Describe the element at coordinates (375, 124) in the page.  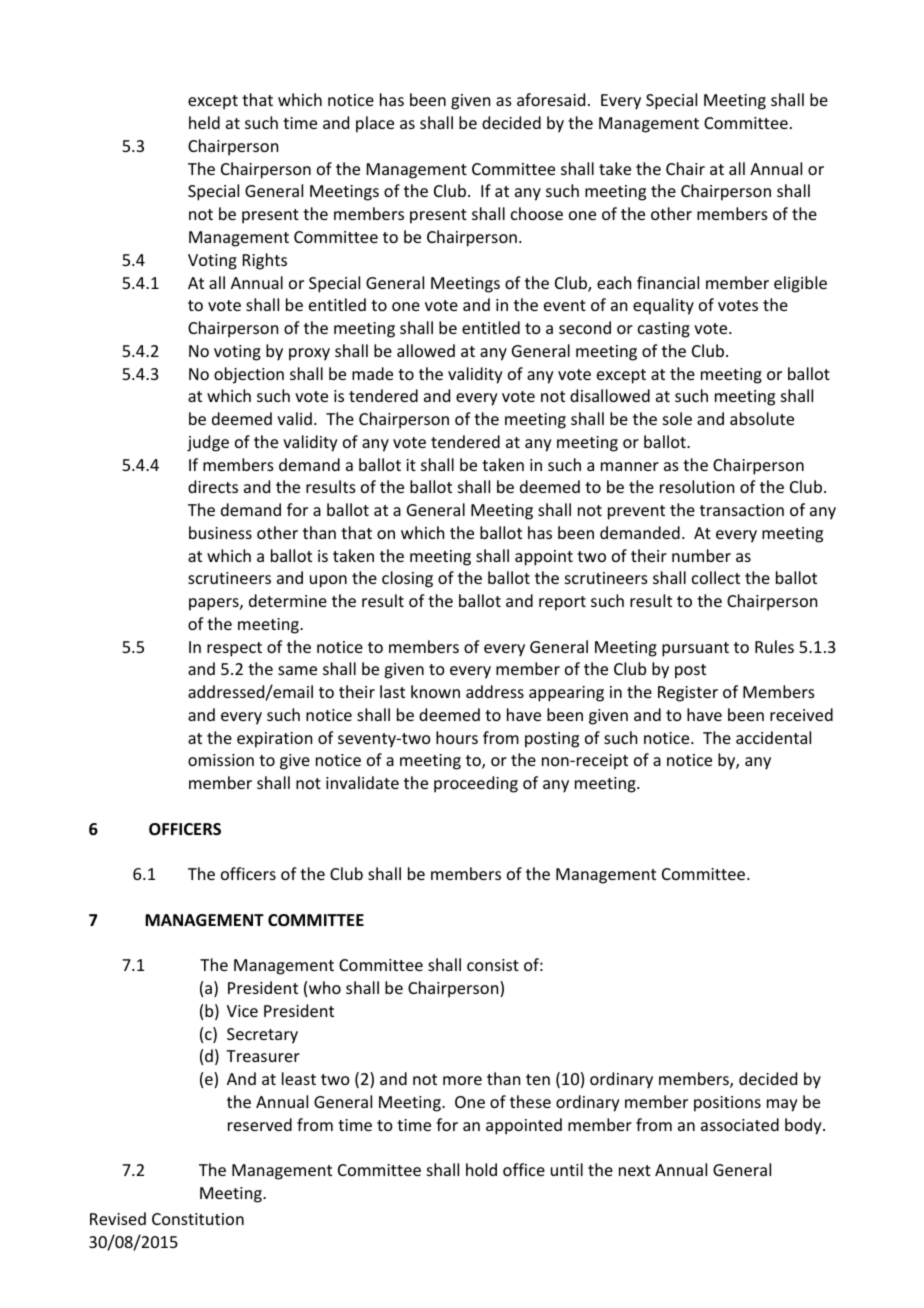
I see `place` at that location.
